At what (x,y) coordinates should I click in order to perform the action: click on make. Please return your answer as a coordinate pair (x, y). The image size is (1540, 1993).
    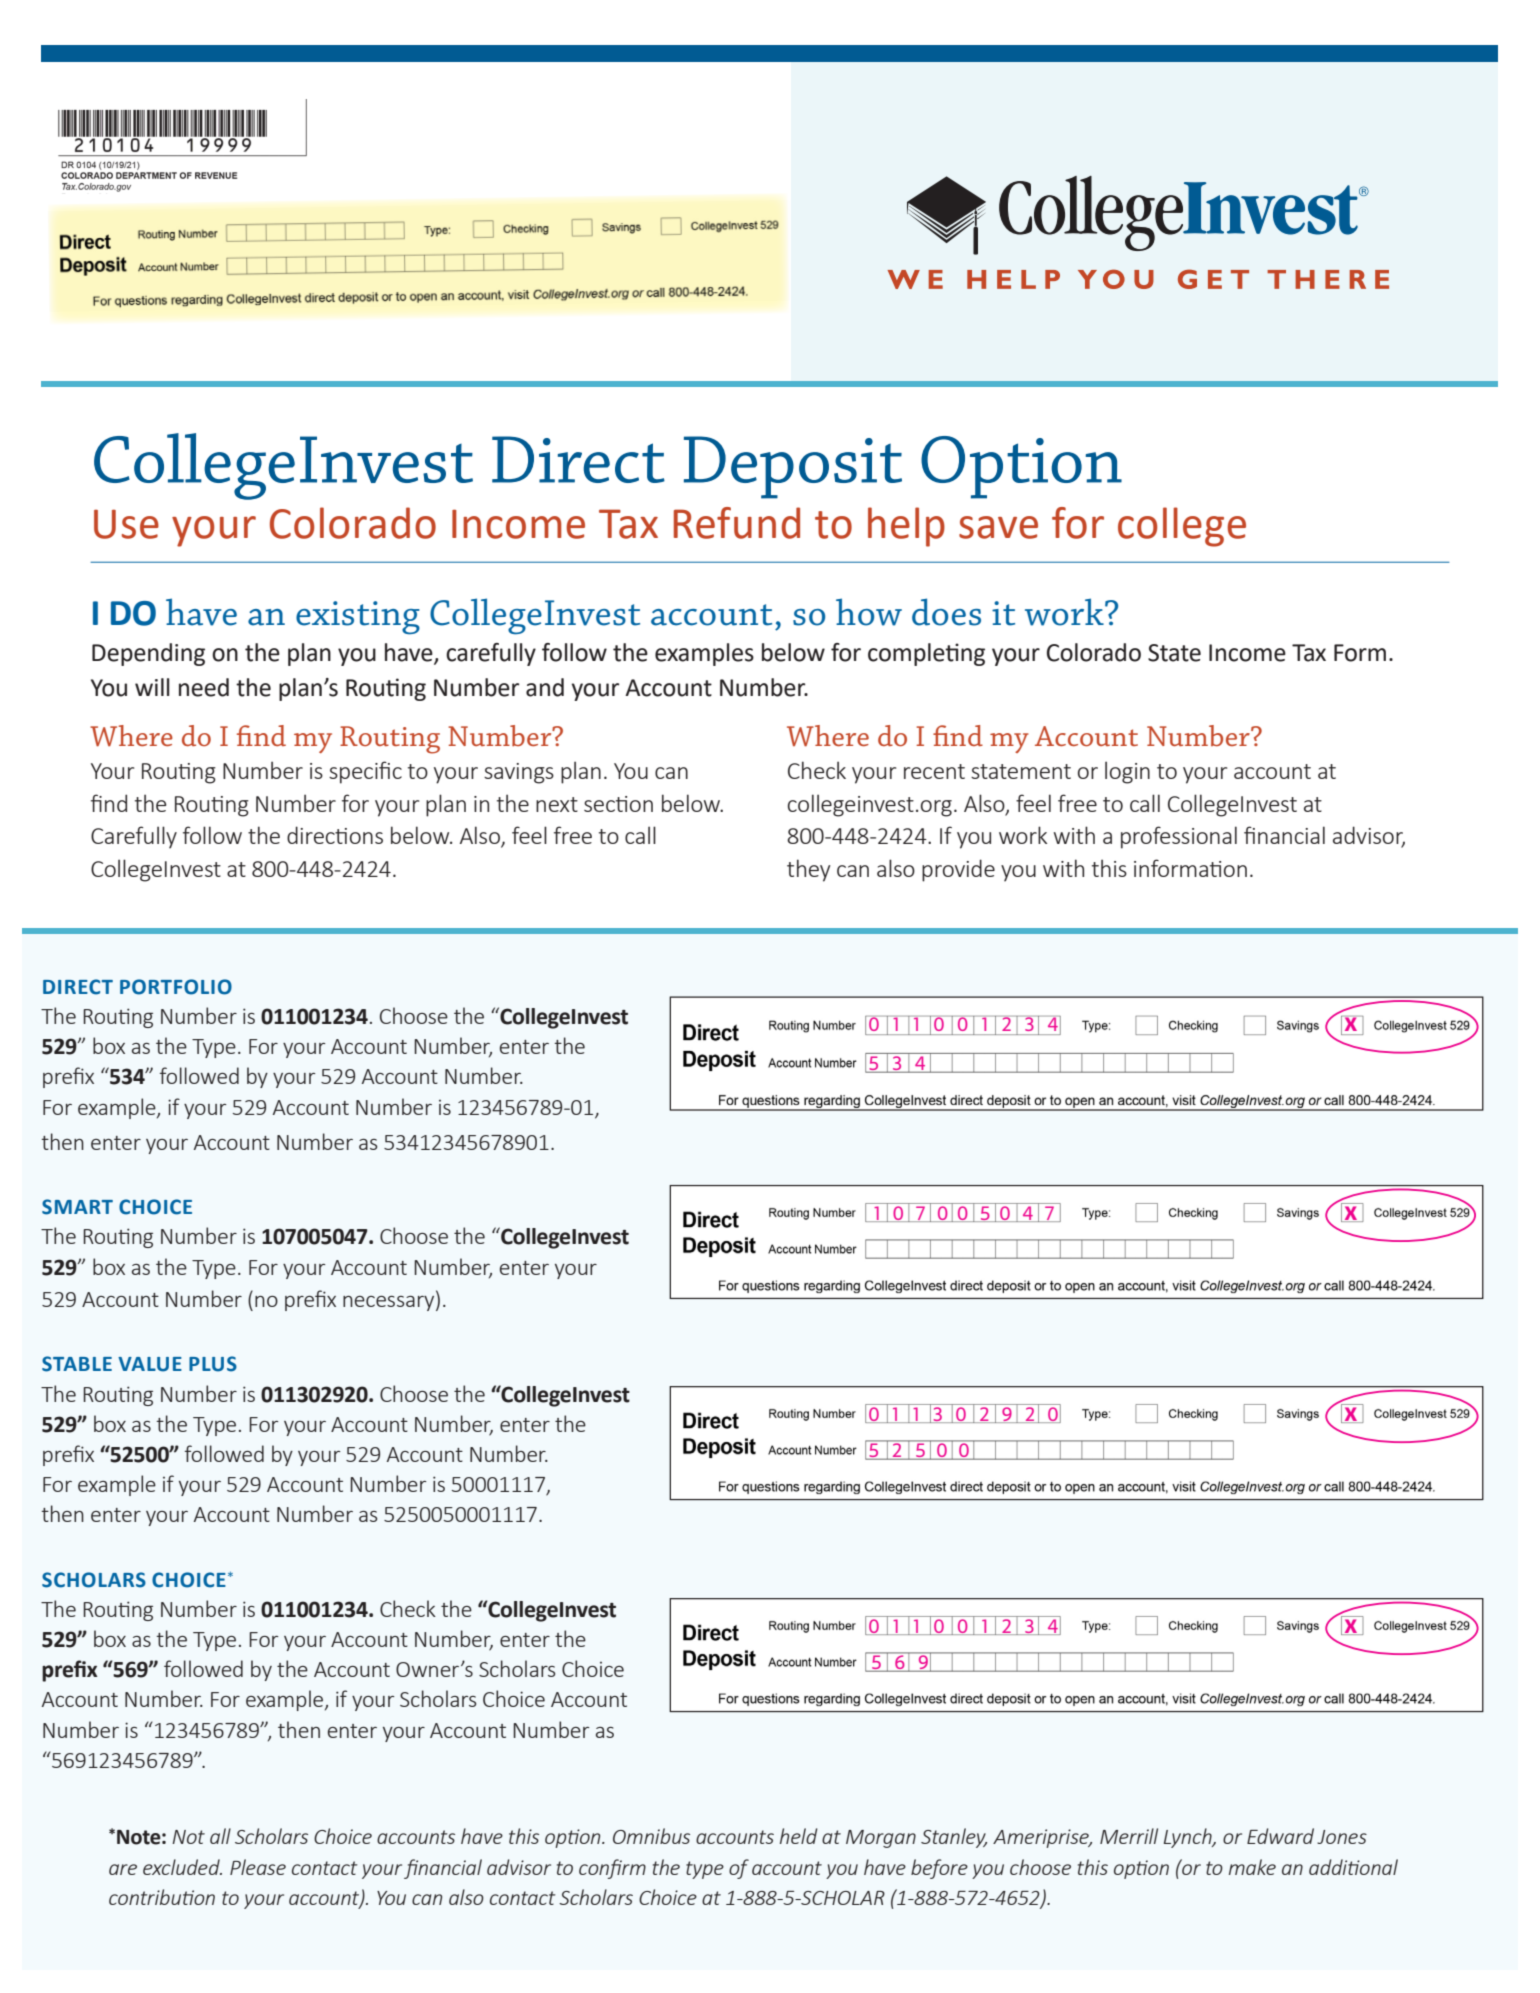
    Looking at the image, I should click on (1252, 1867).
